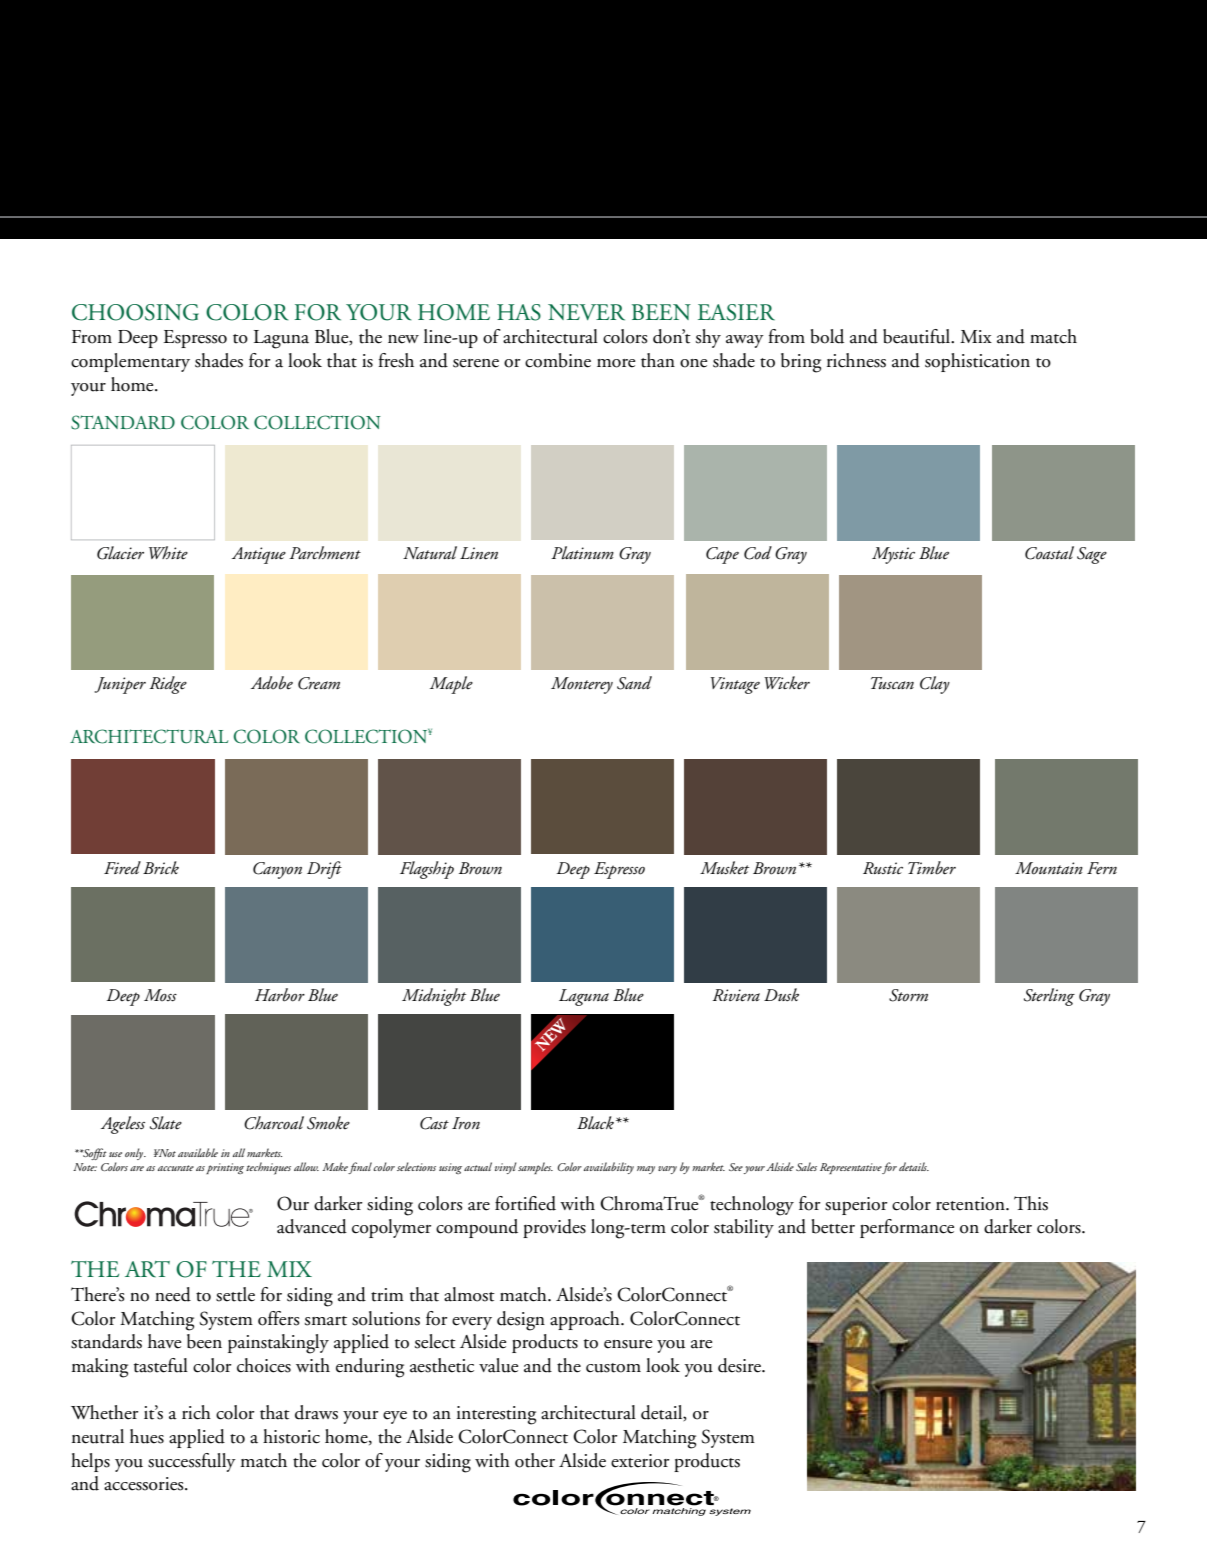 The image size is (1207, 1562). Describe the element at coordinates (595, 1122) in the page. I see `Black` at that location.
